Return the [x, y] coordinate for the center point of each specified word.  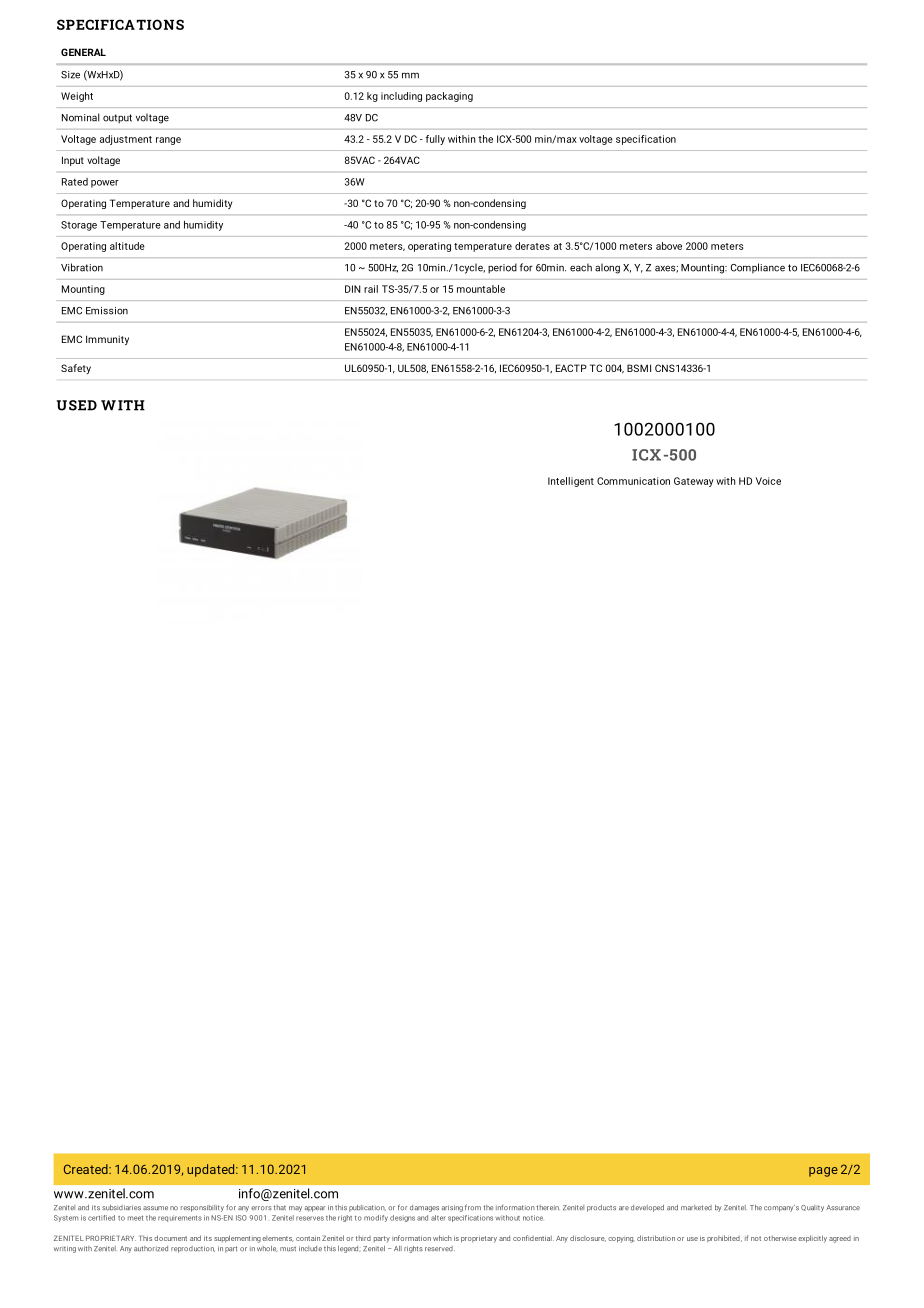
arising [452, 1208]
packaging [449, 97]
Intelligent [571, 482]
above [669, 246]
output [117, 119]
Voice [768, 481]
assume [155, 1208]
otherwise [780, 1238]
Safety [76, 369]
